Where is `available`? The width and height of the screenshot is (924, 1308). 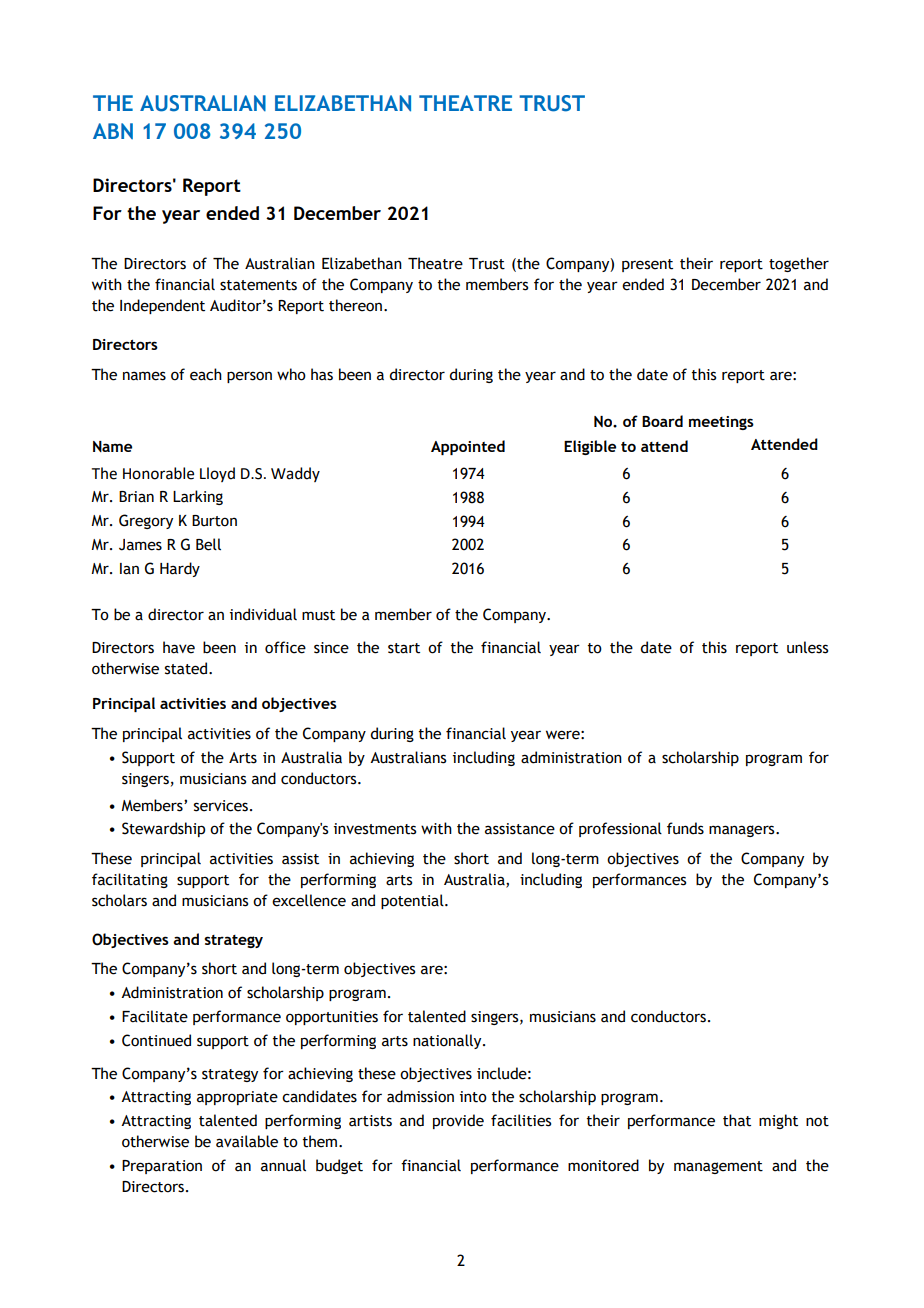 available is located at coordinates (247, 1141).
